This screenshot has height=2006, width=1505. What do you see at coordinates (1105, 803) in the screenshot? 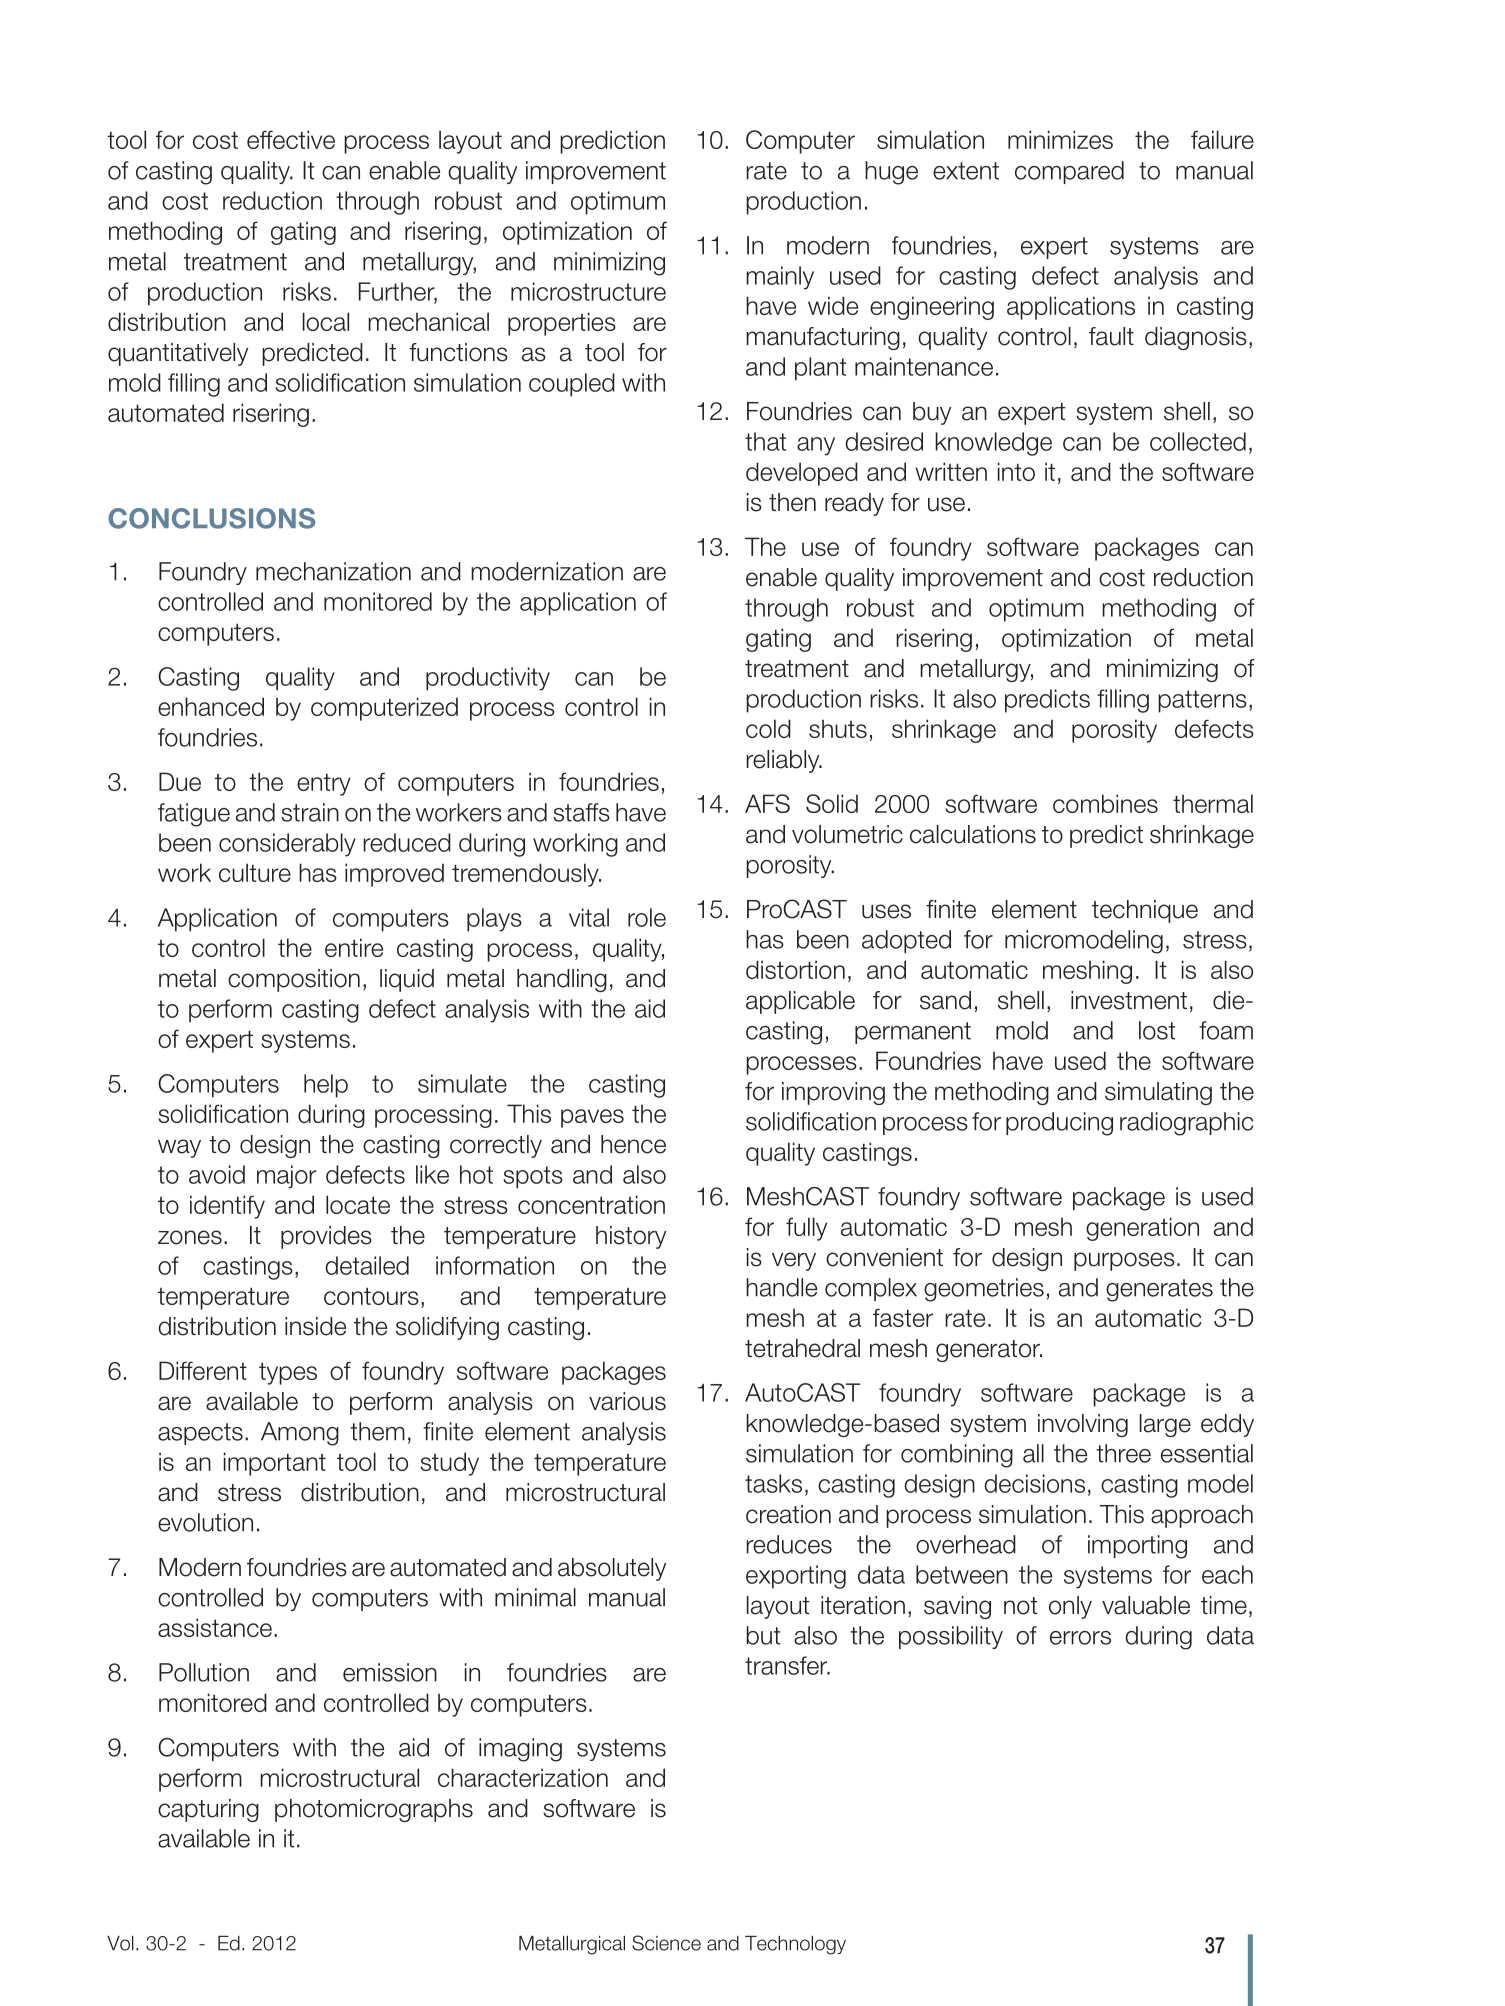
I see `combines` at bounding box center [1105, 803].
